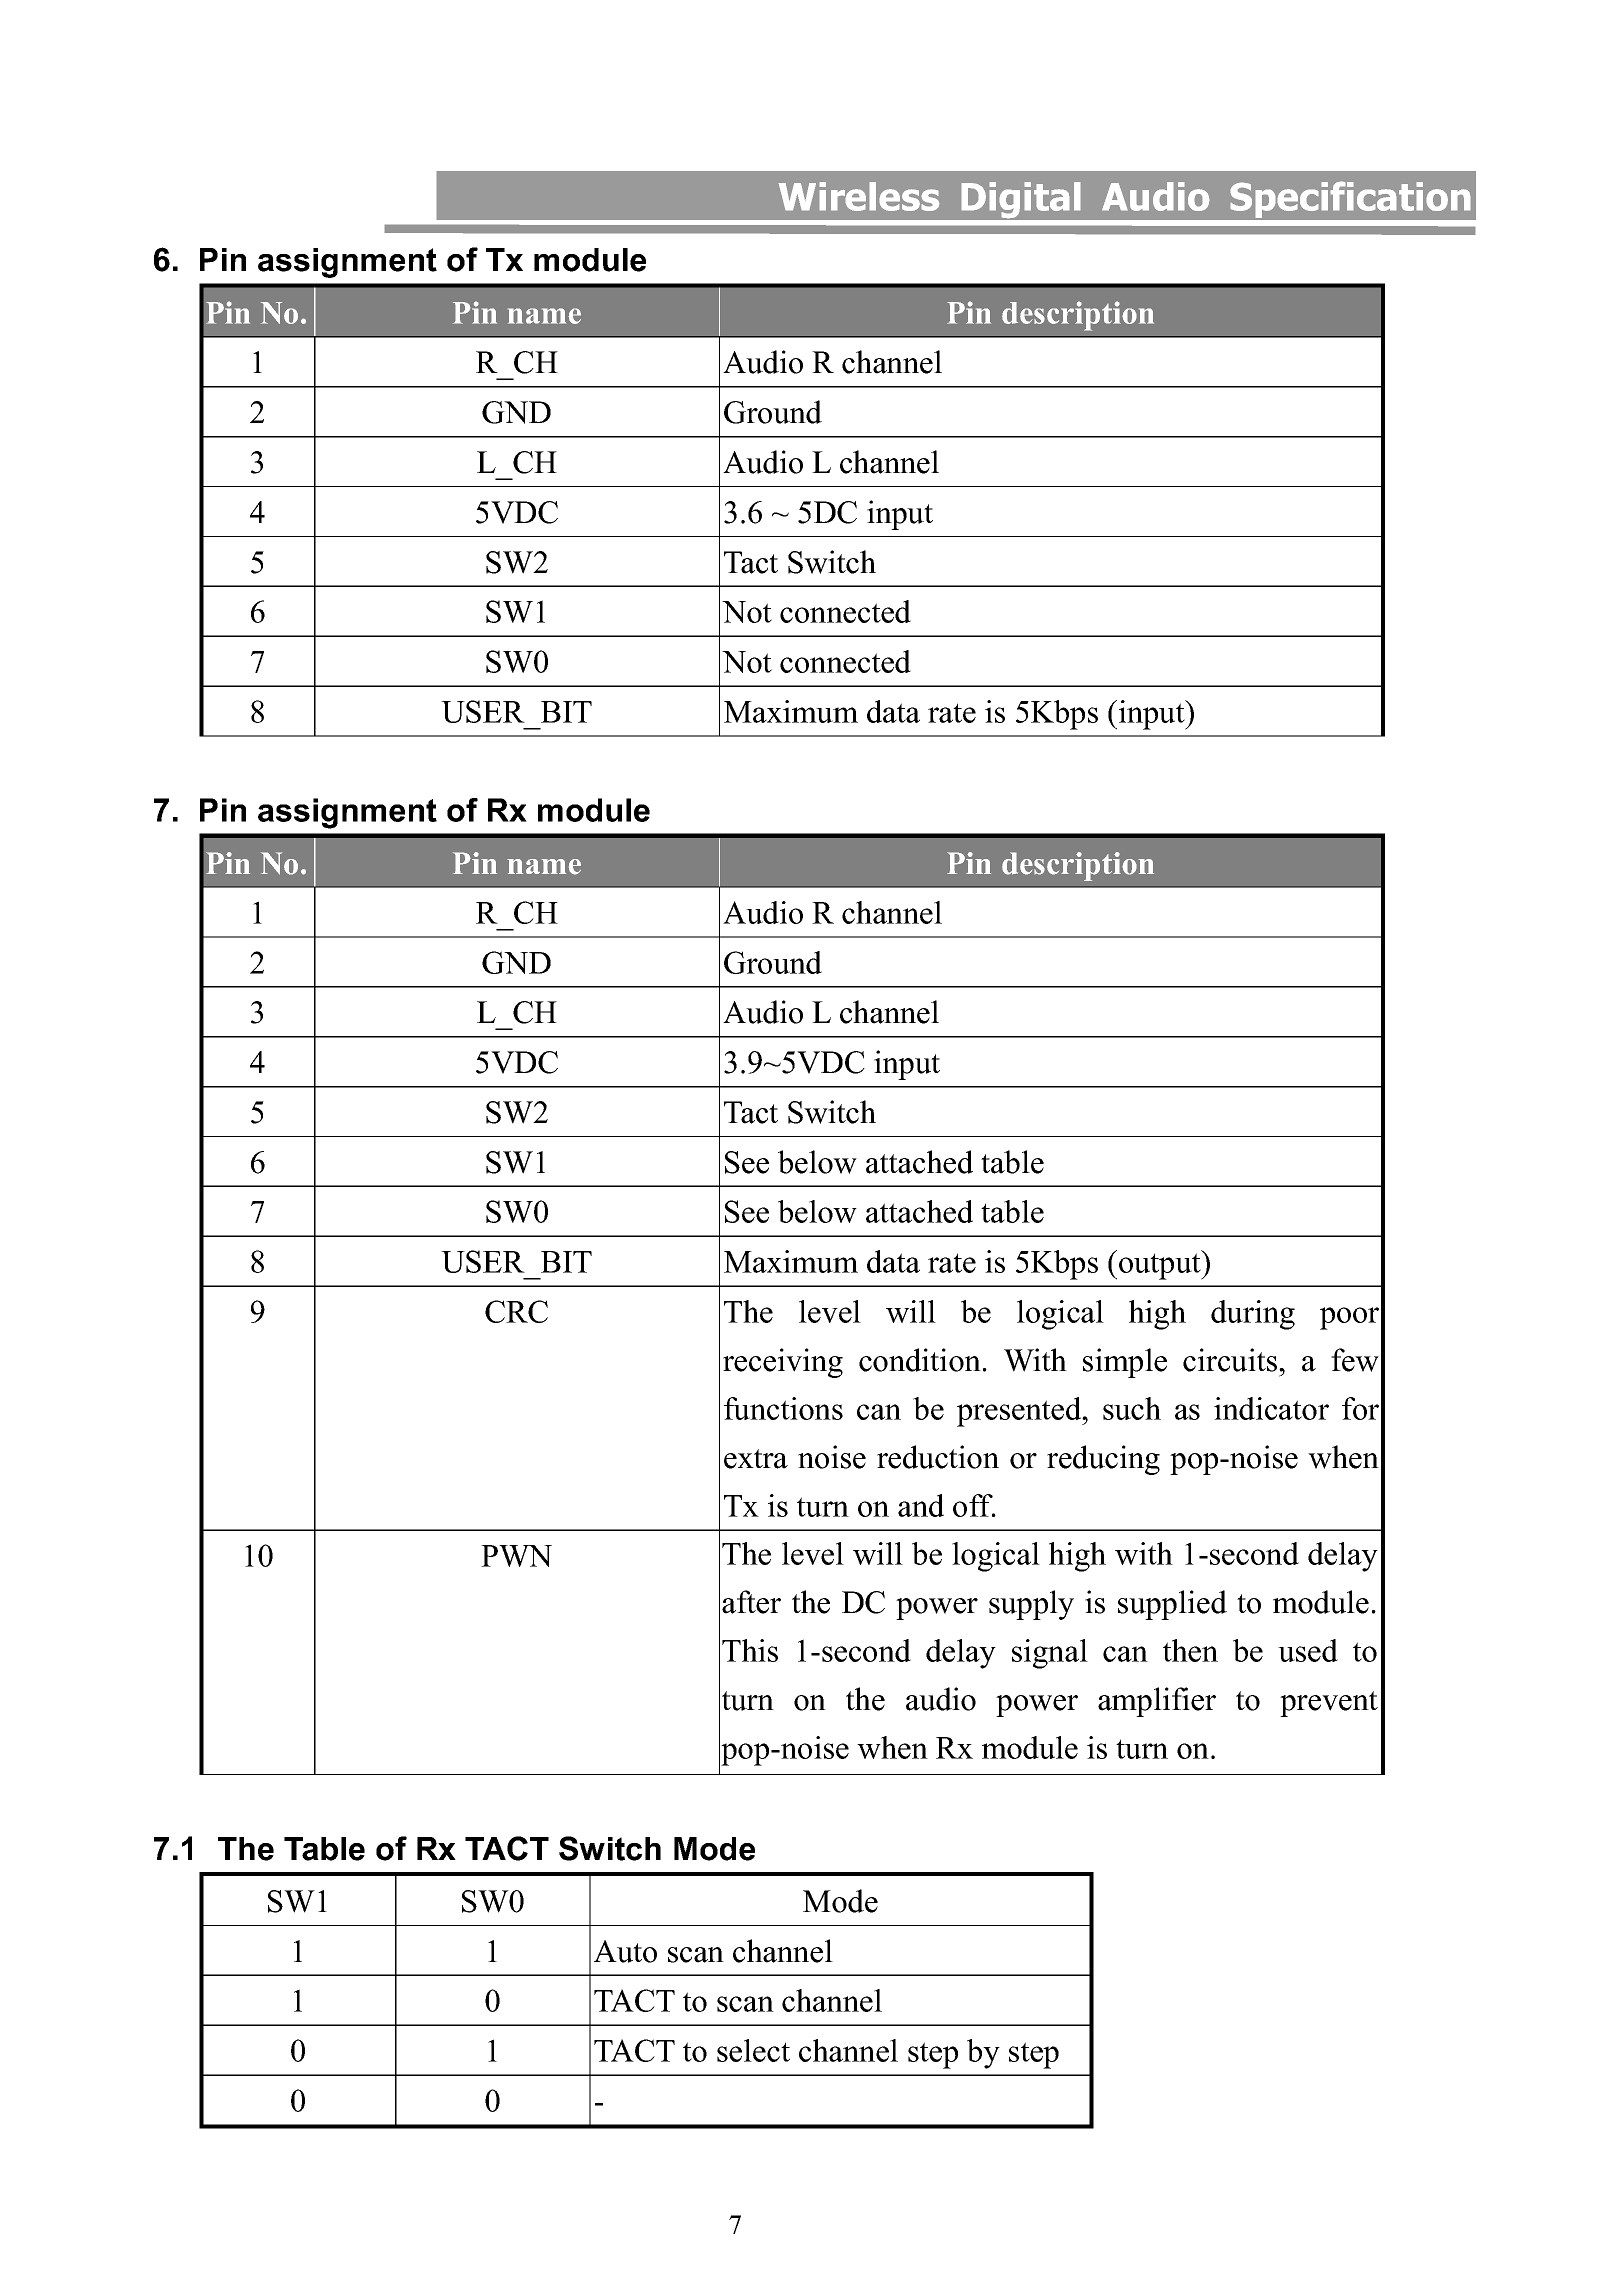  What do you see at coordinates (1020, 1412) in the document?
I see `presented` at bounding box center [1020, 1412].
